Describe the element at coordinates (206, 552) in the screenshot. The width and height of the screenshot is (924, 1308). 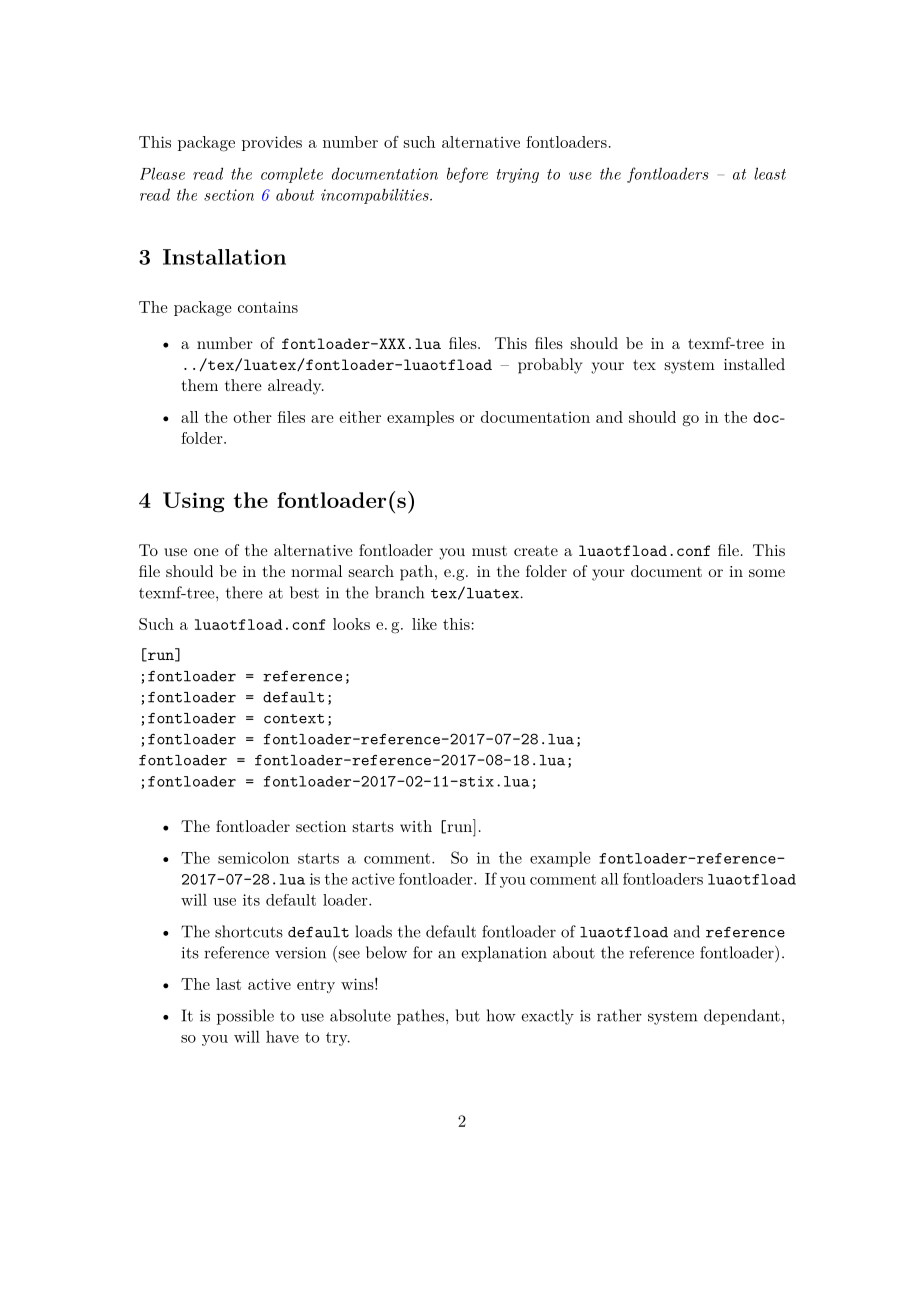
I see `one` at that location.
